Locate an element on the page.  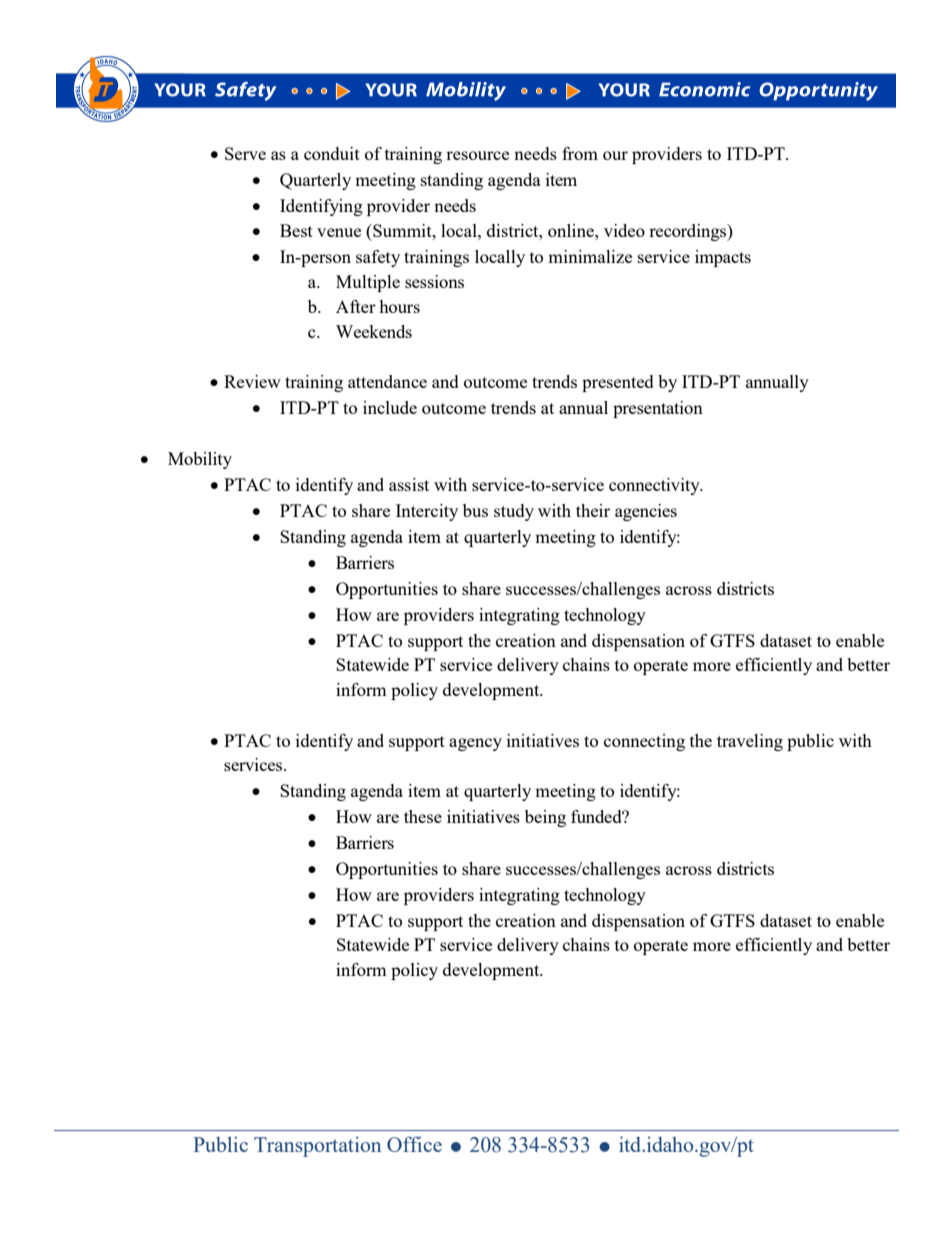
Review is located at coordinates (252, 381).
